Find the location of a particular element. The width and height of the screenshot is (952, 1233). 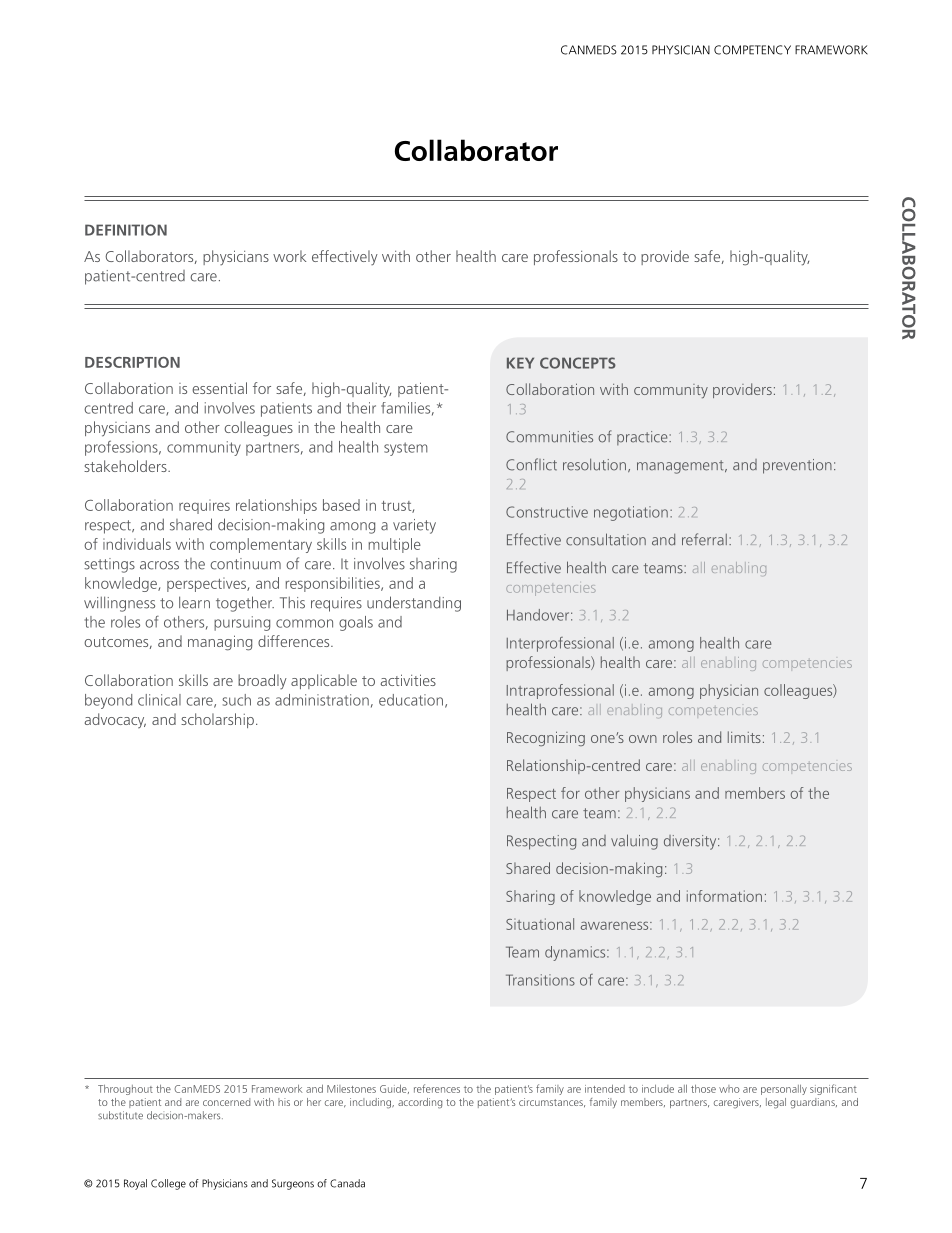

College is located at coordinates (168, 1184).
